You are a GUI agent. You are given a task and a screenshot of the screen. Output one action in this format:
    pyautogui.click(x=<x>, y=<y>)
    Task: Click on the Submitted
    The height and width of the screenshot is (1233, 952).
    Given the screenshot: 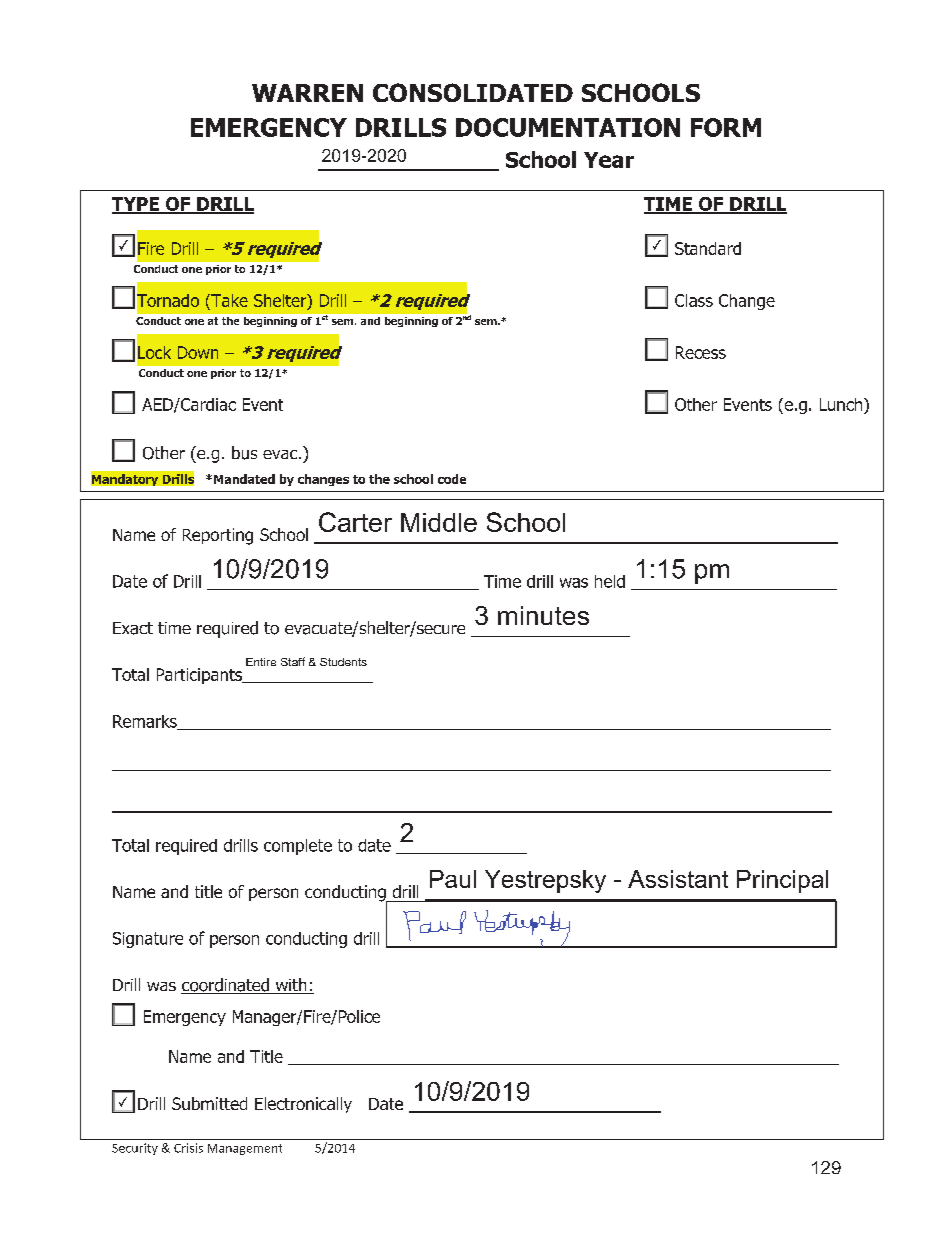 What is the action you would take?
    pyautogui.click(x=209, y=1103)
